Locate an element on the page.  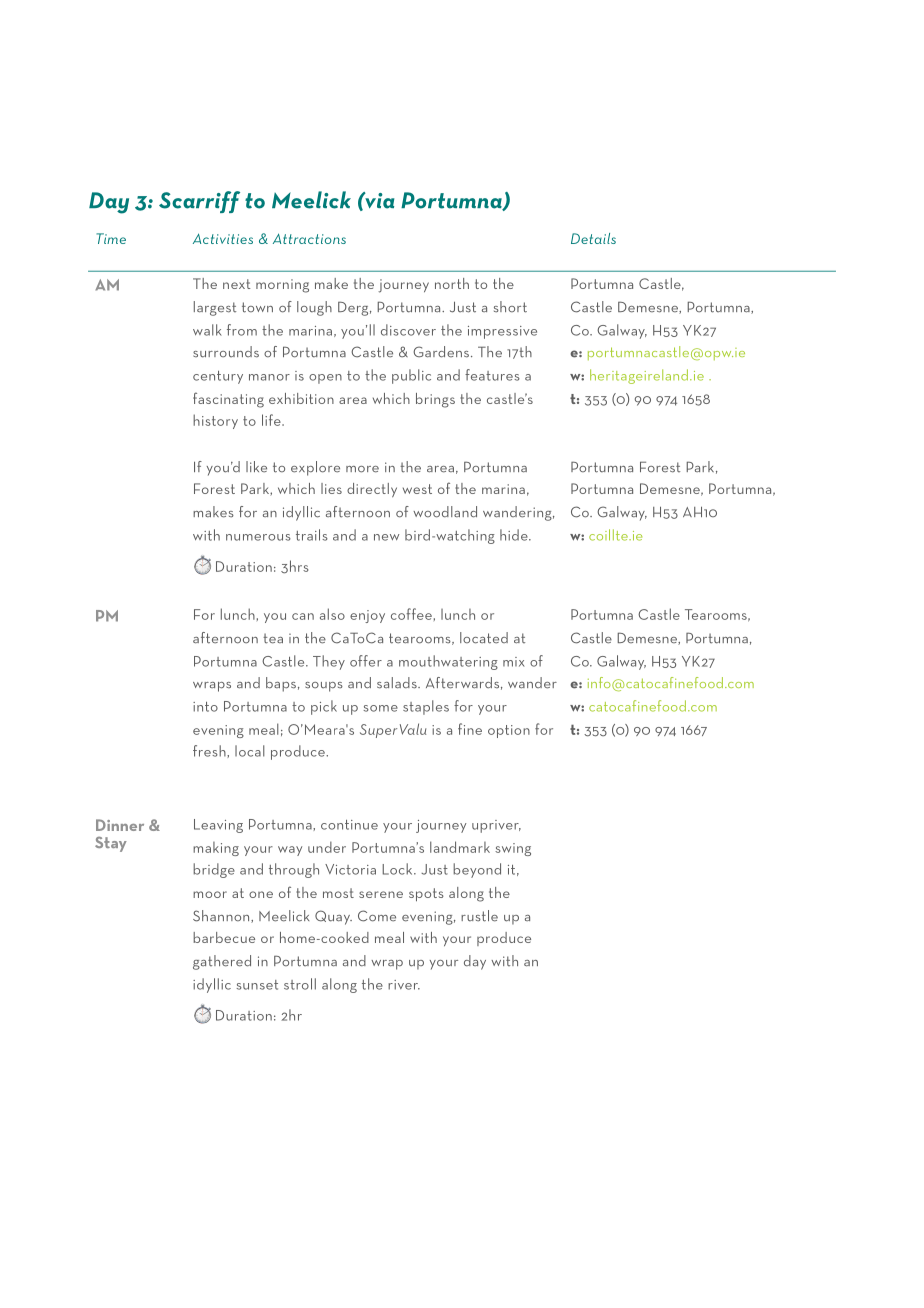
Attractions is located at coordinates (309, 238).
